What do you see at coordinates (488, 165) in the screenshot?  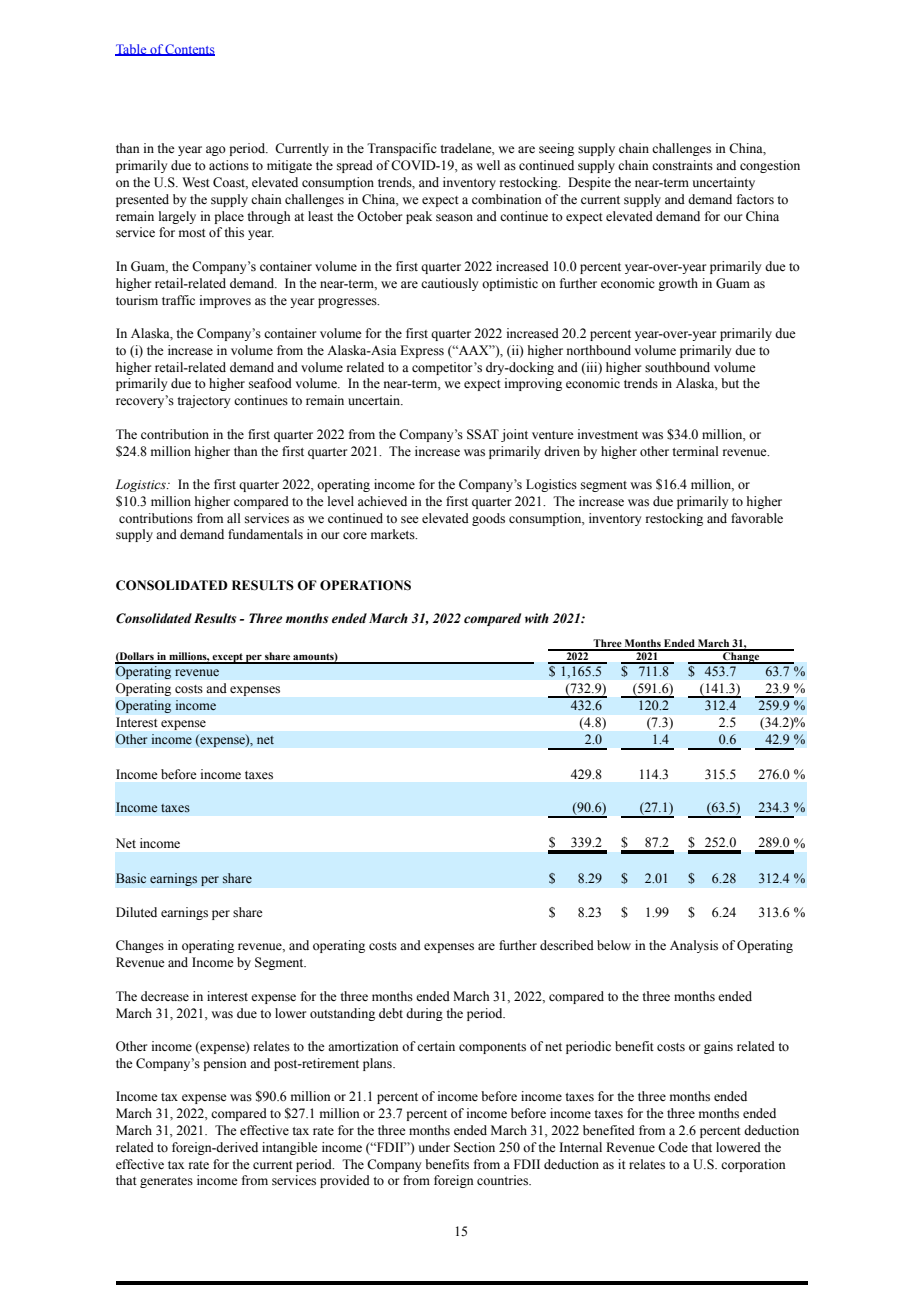 I see `well` at bounding box center [488, 165].
